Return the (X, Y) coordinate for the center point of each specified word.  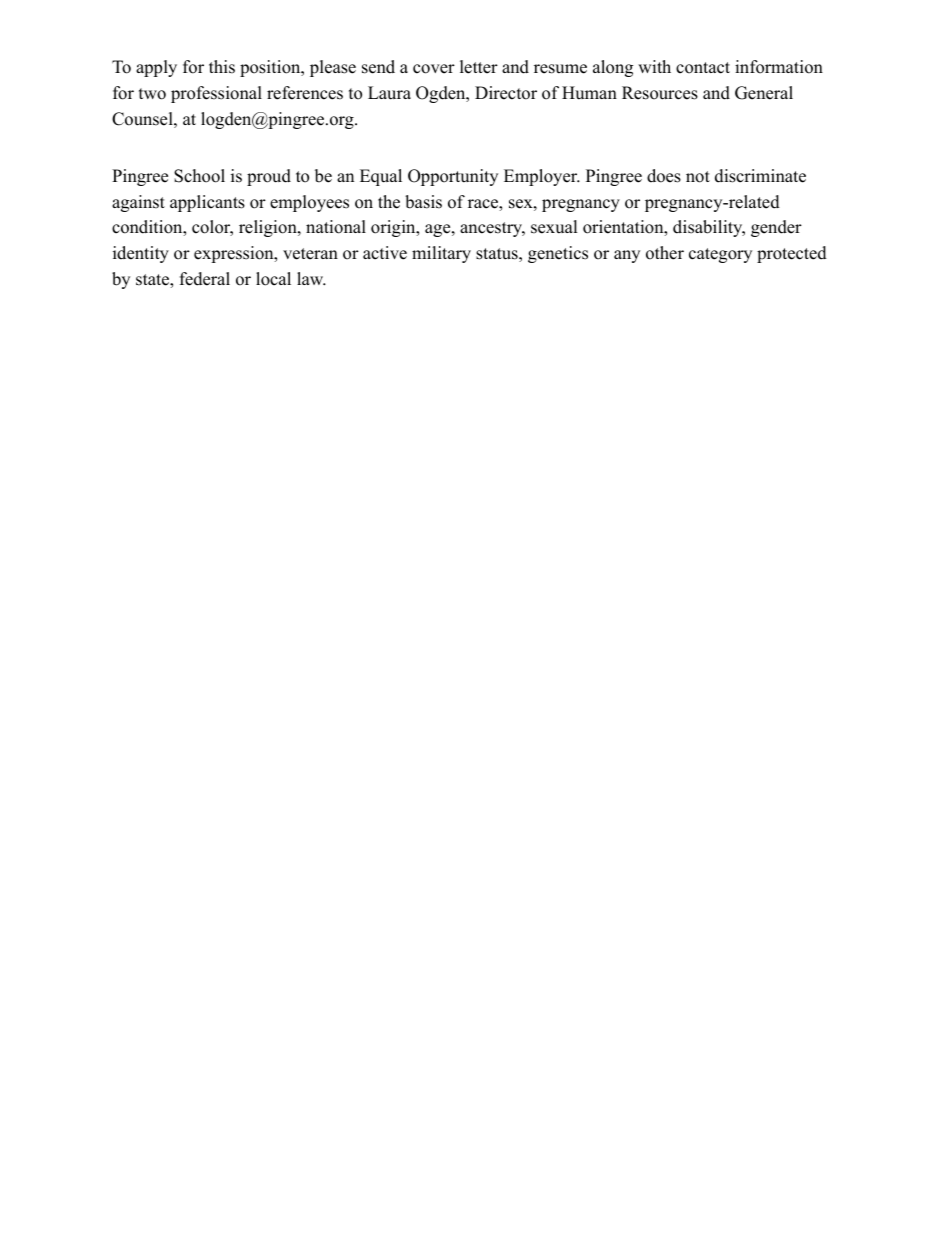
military (441, 254)
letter (479, 67)
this (222, 67)
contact (703, 68)
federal (205, 279)
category (720, 255)
